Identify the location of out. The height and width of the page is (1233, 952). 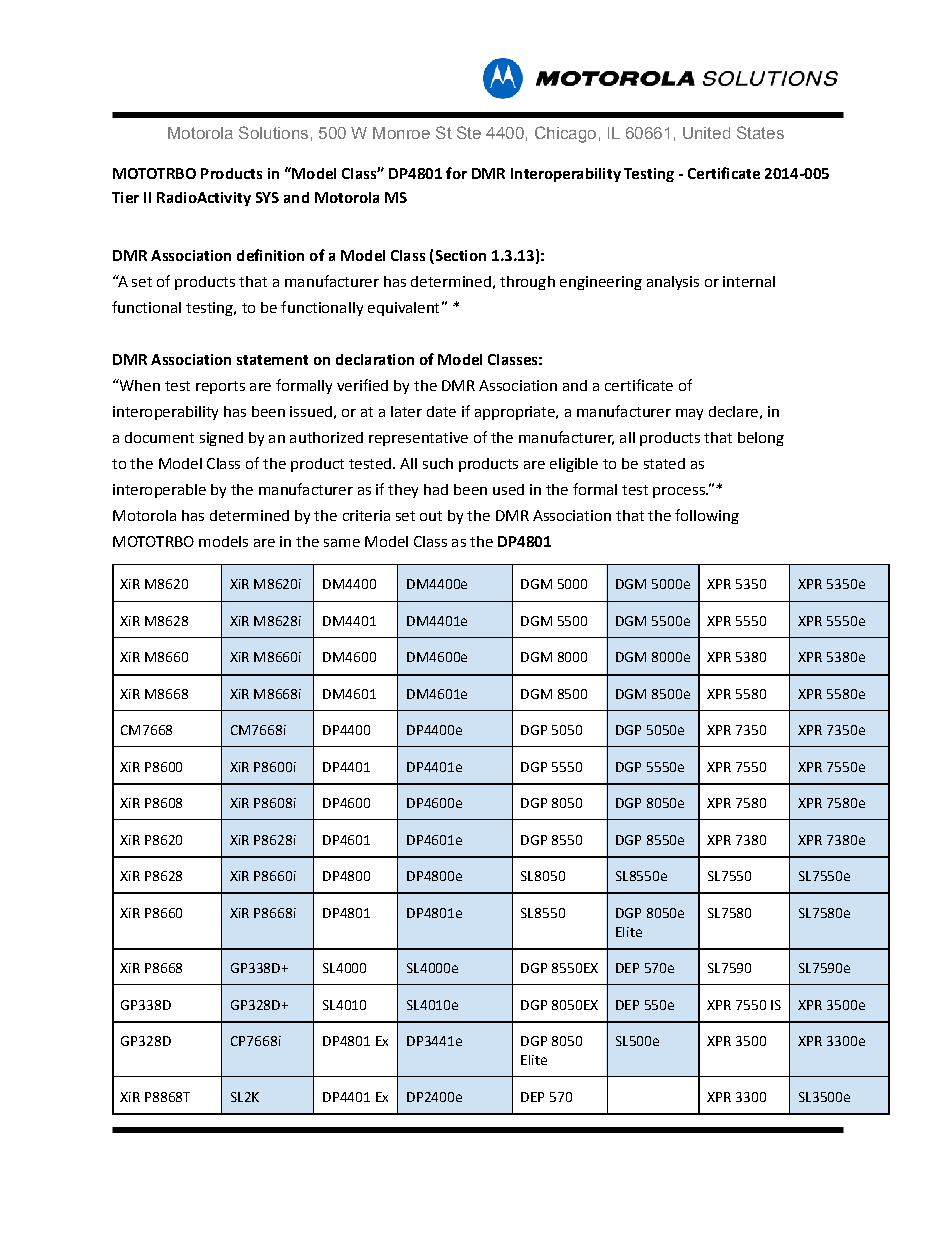
(431, 516).
